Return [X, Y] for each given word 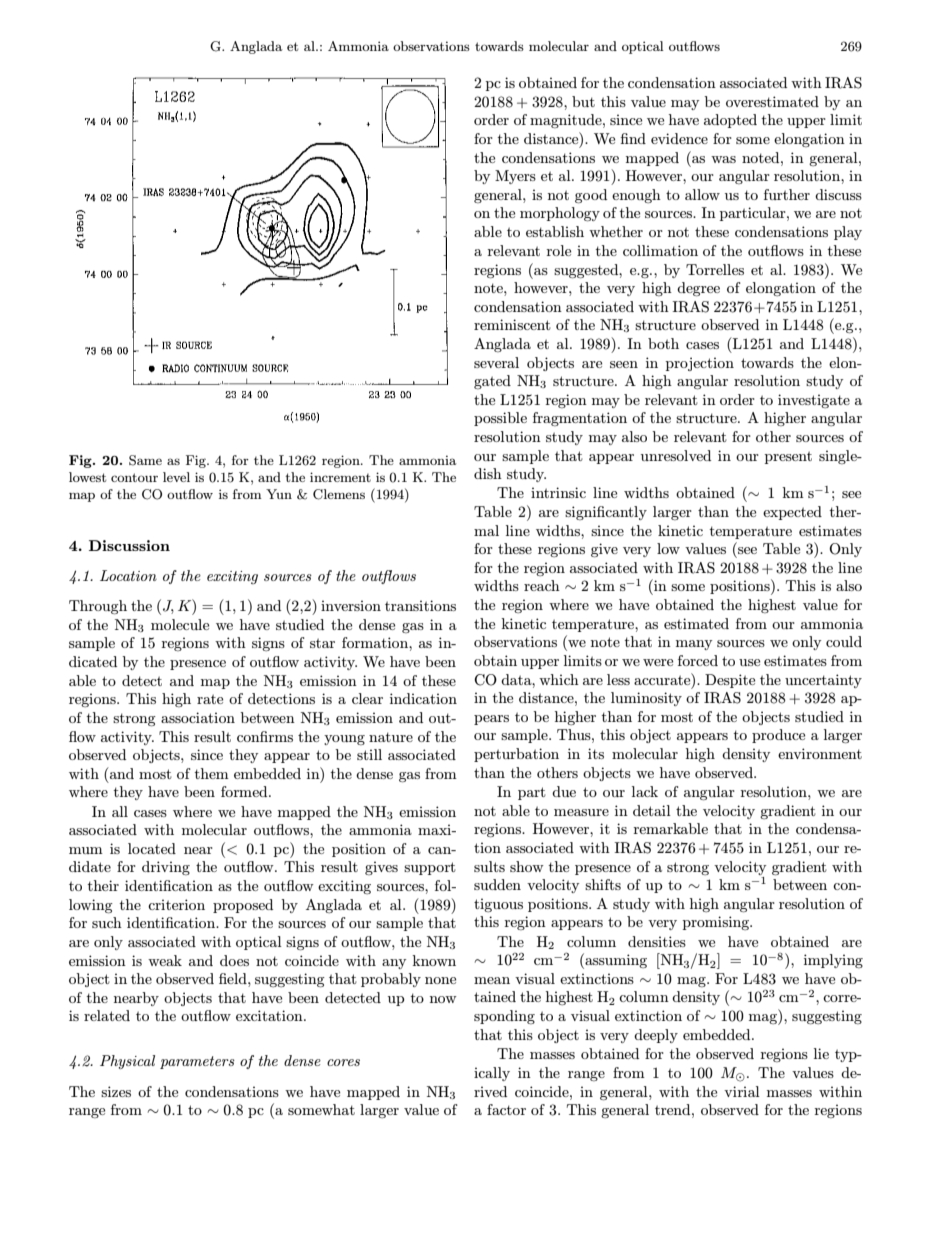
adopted [730, 121]
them [211, 773]
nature [391, 737]
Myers [515, 177]
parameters [197, 1062]
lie [821, 1053]
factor [506, 1109]
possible [500, 419]
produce [778, 736]
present [788, 457]
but [583, 101]
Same [145, 460]
